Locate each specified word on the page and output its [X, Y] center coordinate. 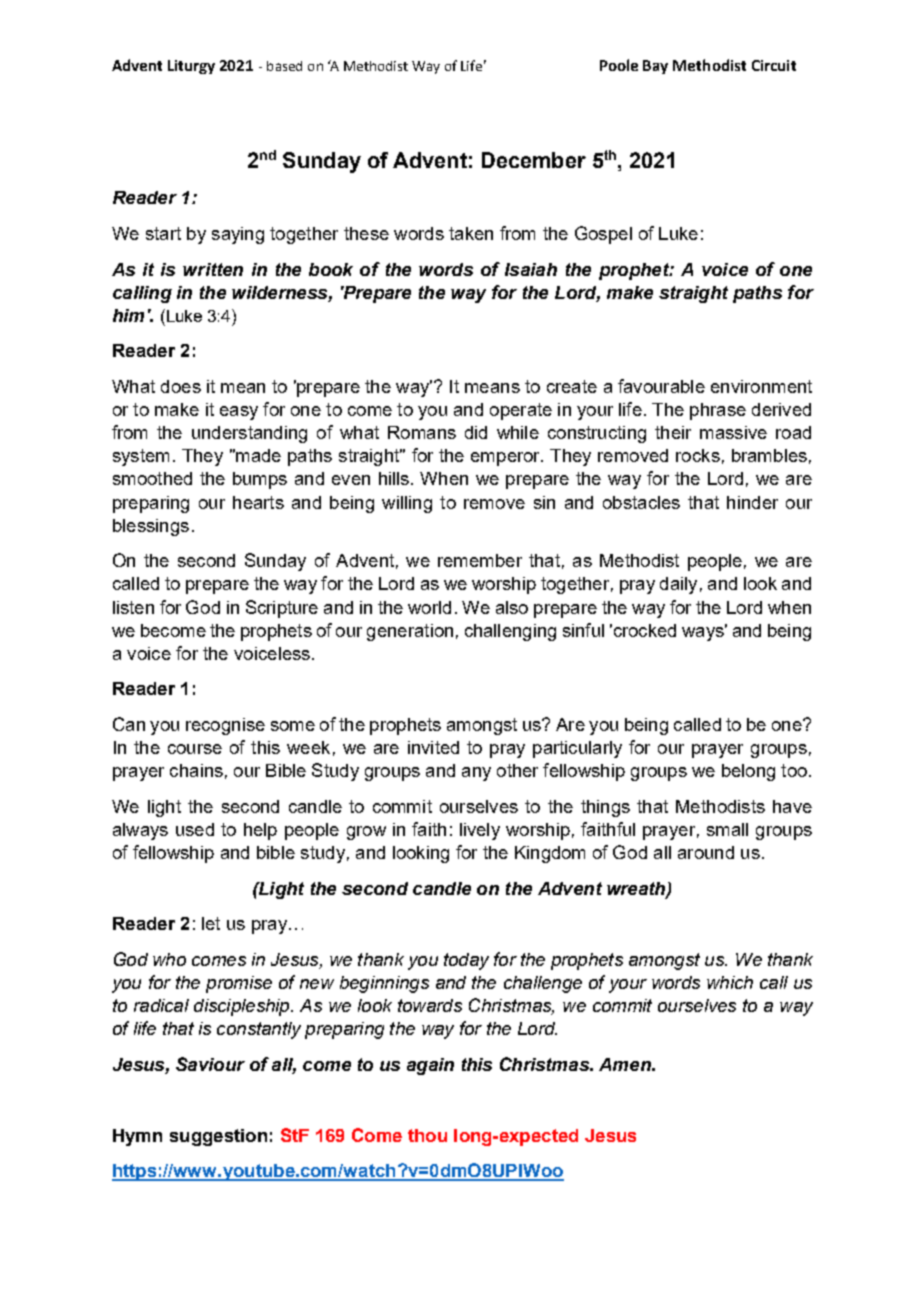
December [534, 160]
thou [427, 1135]
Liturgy [191, 67]
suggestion [218, 1137]
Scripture [282, 609]
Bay [655, 67]
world [429, 607]
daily [678, 585]
